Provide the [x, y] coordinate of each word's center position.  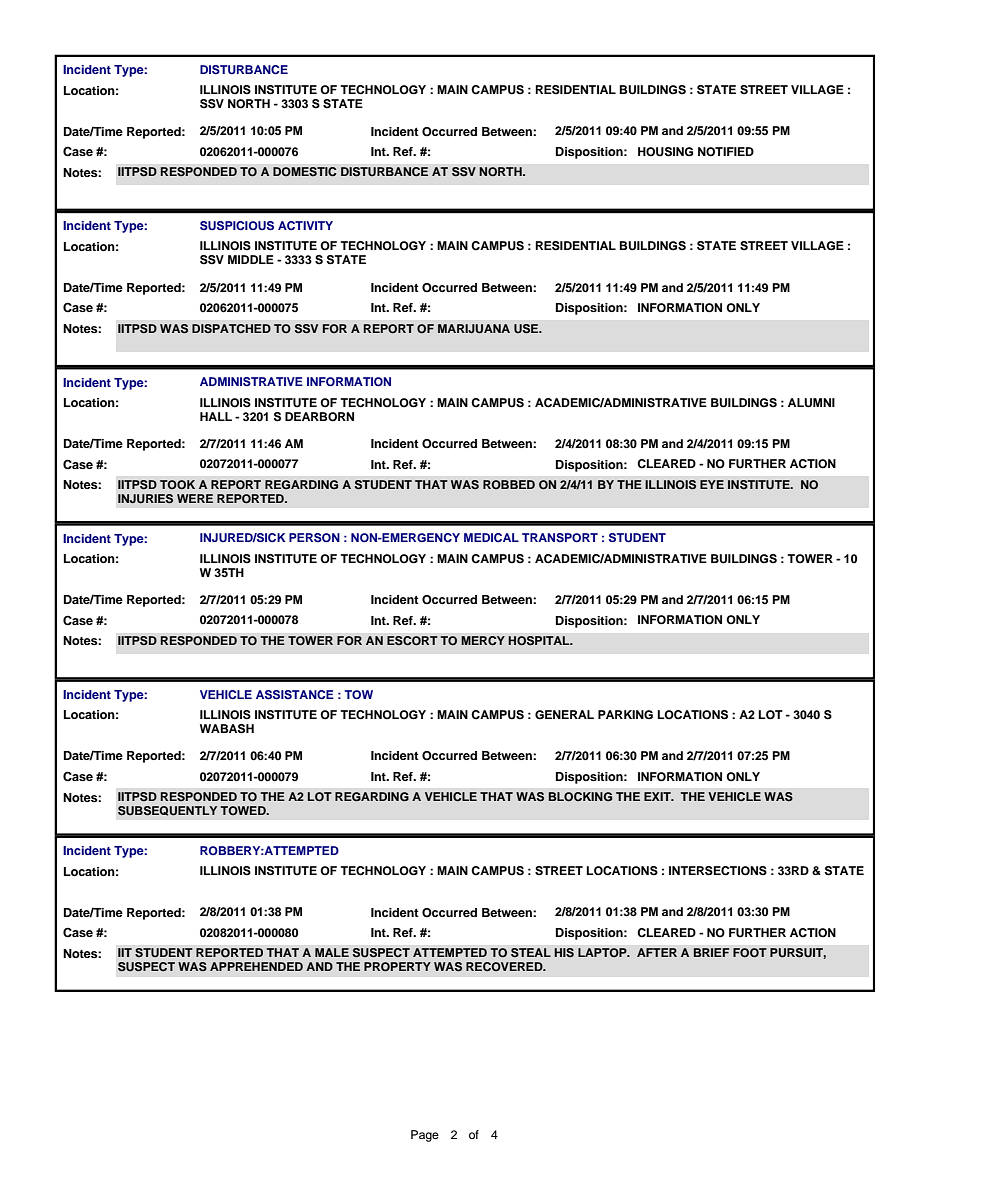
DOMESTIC [305, 172]
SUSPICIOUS [237, 226]
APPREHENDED [256, 966]
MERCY [483, 641]
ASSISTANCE [295, 695]
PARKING [625, 715]
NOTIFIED [726, 152]
